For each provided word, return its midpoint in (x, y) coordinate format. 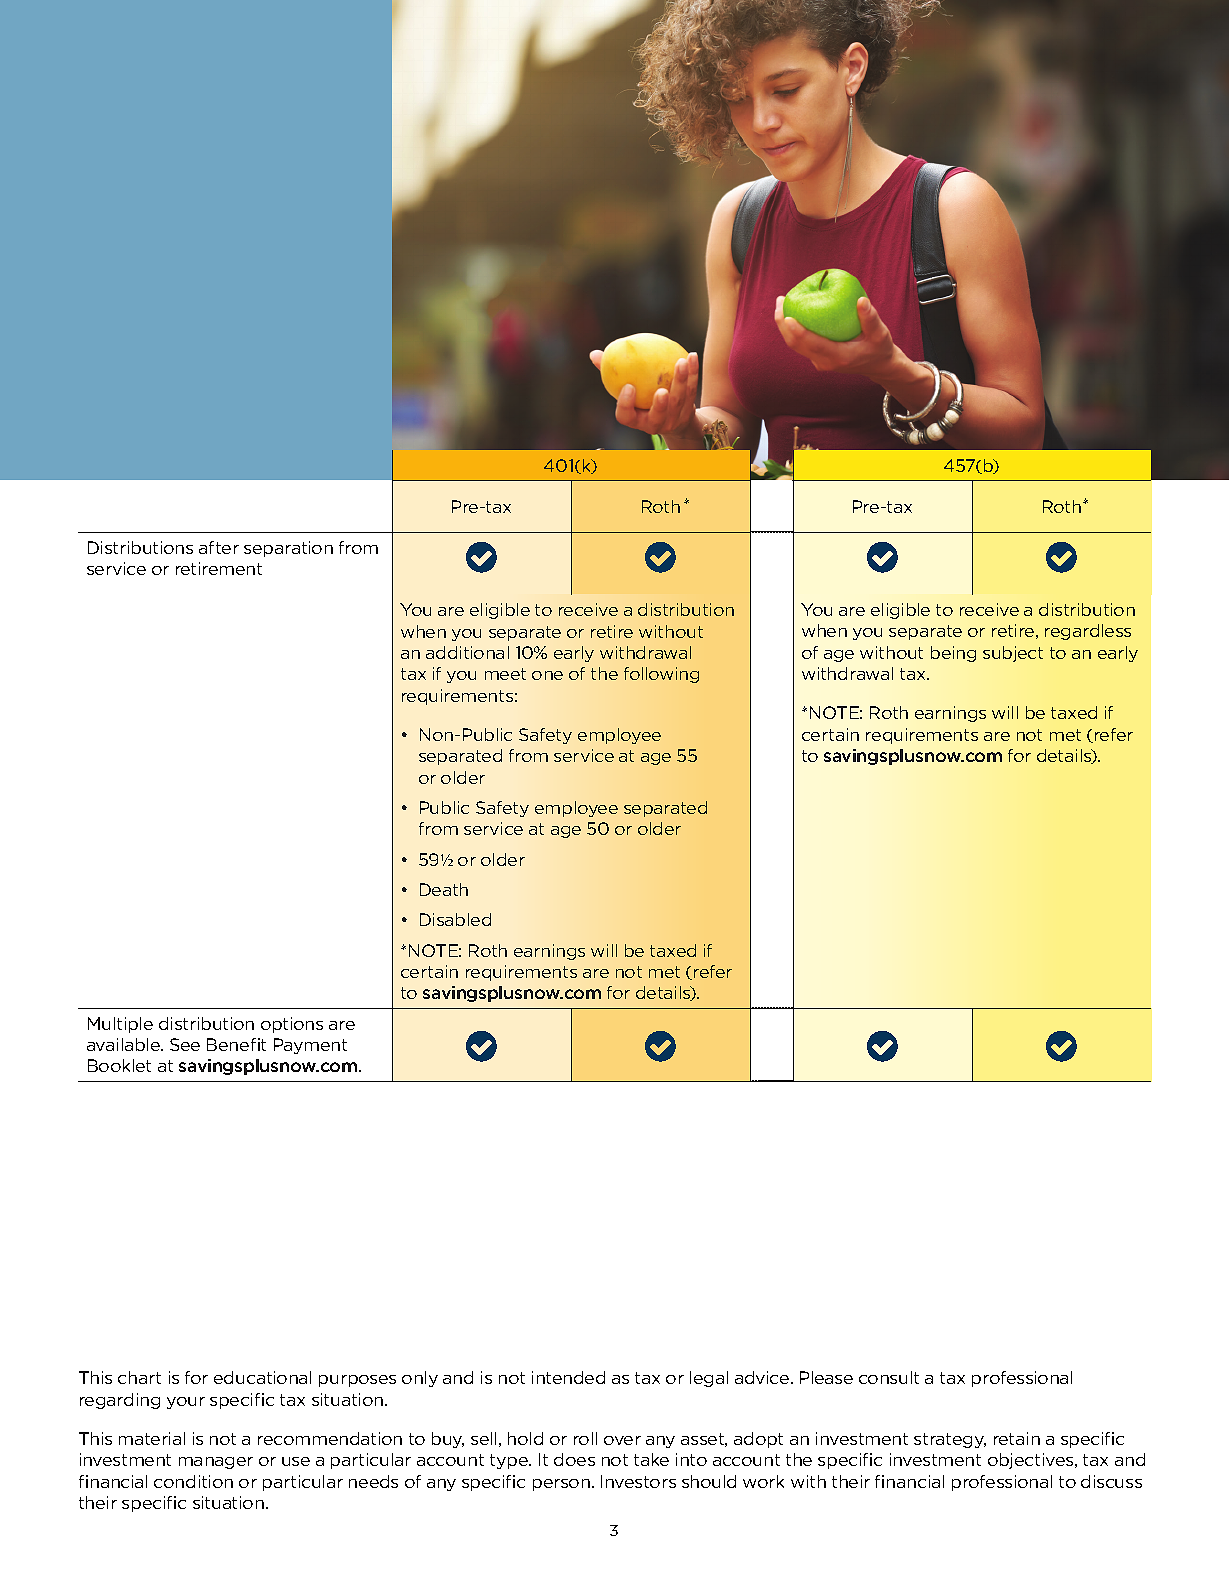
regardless (1088, 632)
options (292, 1025)
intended (568, 1377)
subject (1013, 654)
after (219, 547)
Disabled (455, 919)
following (661, 675)
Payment (310, 1046)
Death (444, 889)
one (547, 675)
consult (889, 1377)
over (622, 1440)
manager (216, 1463)
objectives (1032, 1461)
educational (262, 1377)
